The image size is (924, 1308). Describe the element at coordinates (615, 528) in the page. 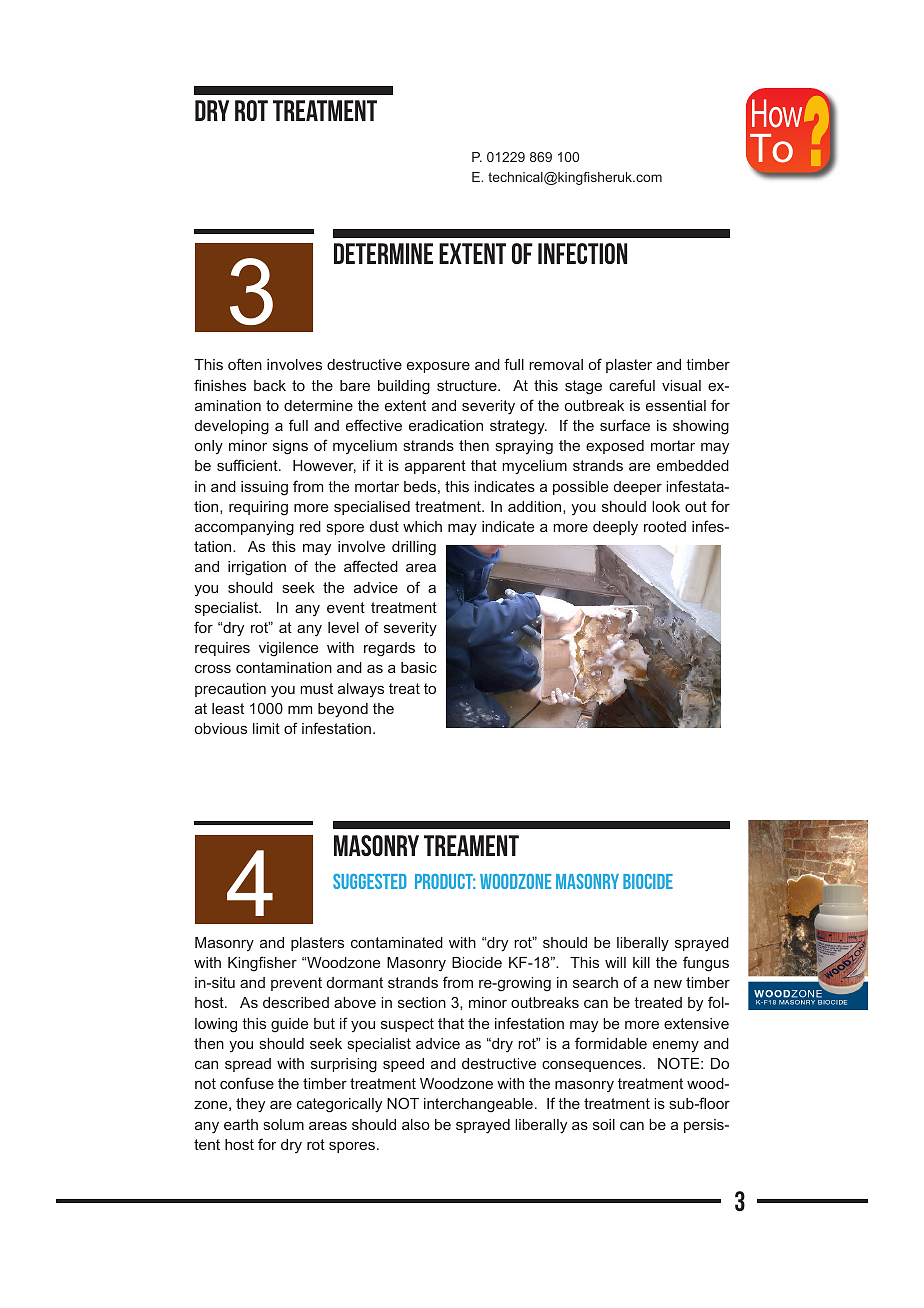

I see `deeply` at that location.
